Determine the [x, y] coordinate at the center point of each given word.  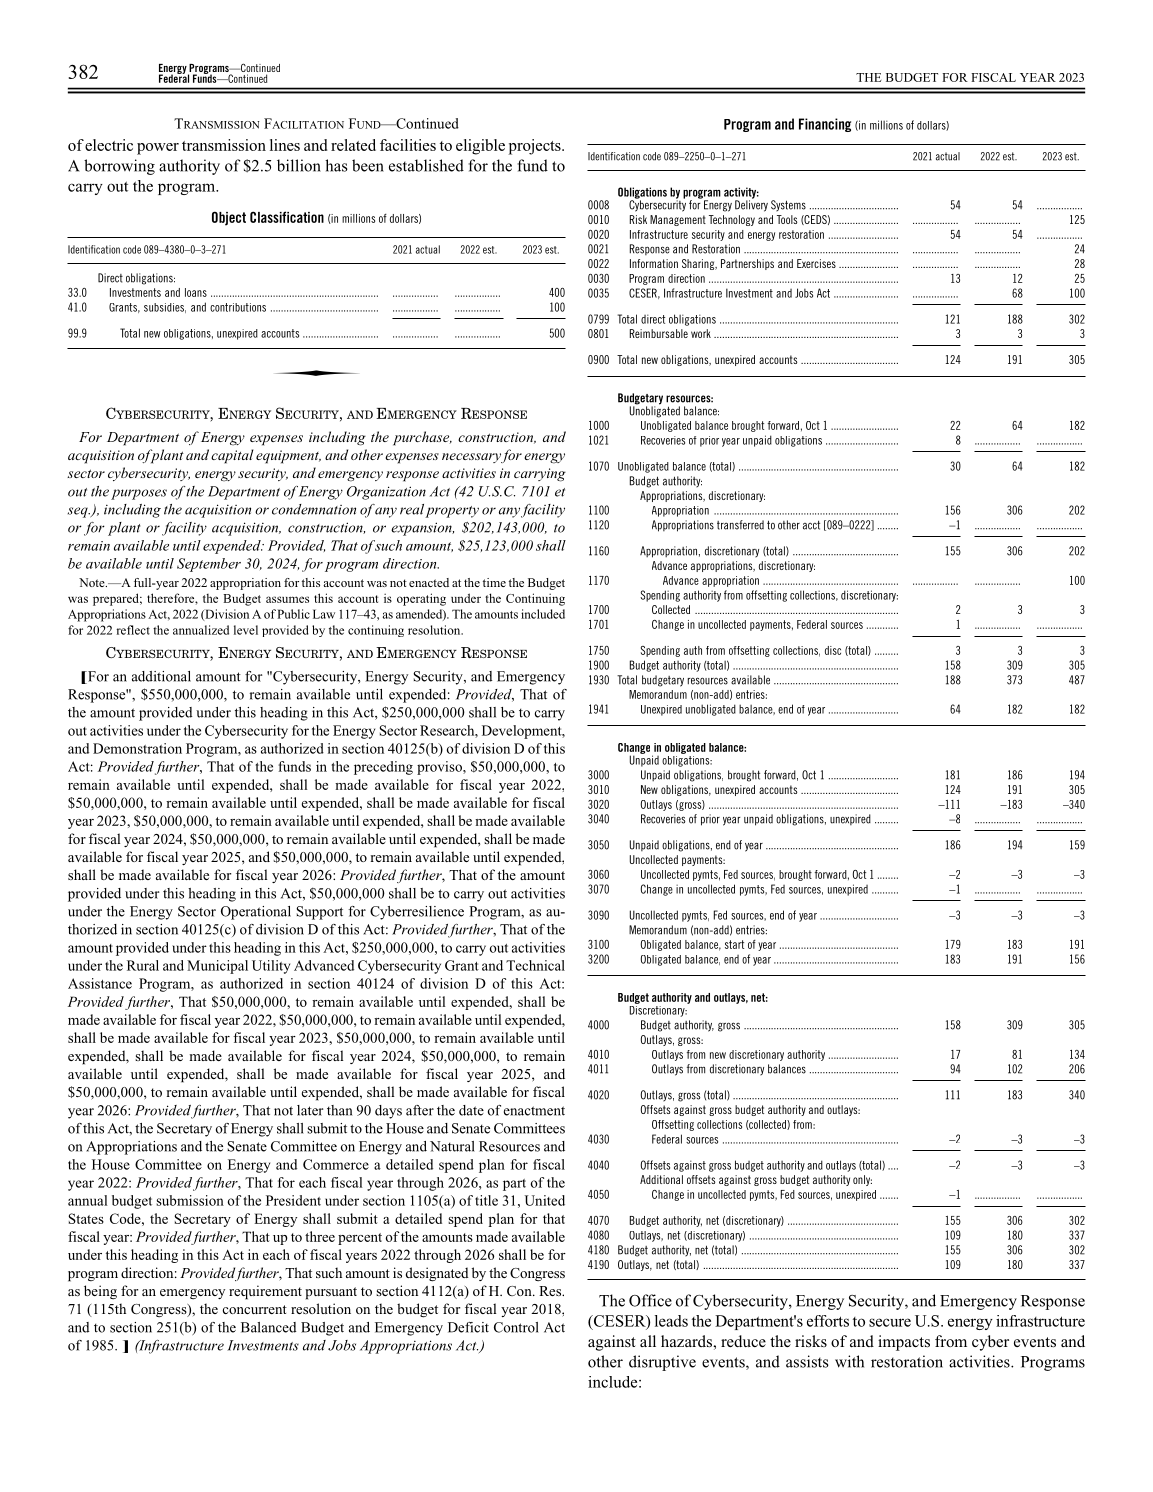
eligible [480, 147]
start [734, 944]
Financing [825, 125]
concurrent [255, 1309]
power [158, 149]
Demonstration [137, 748]
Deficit [468, 1327]
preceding [383, 768]
